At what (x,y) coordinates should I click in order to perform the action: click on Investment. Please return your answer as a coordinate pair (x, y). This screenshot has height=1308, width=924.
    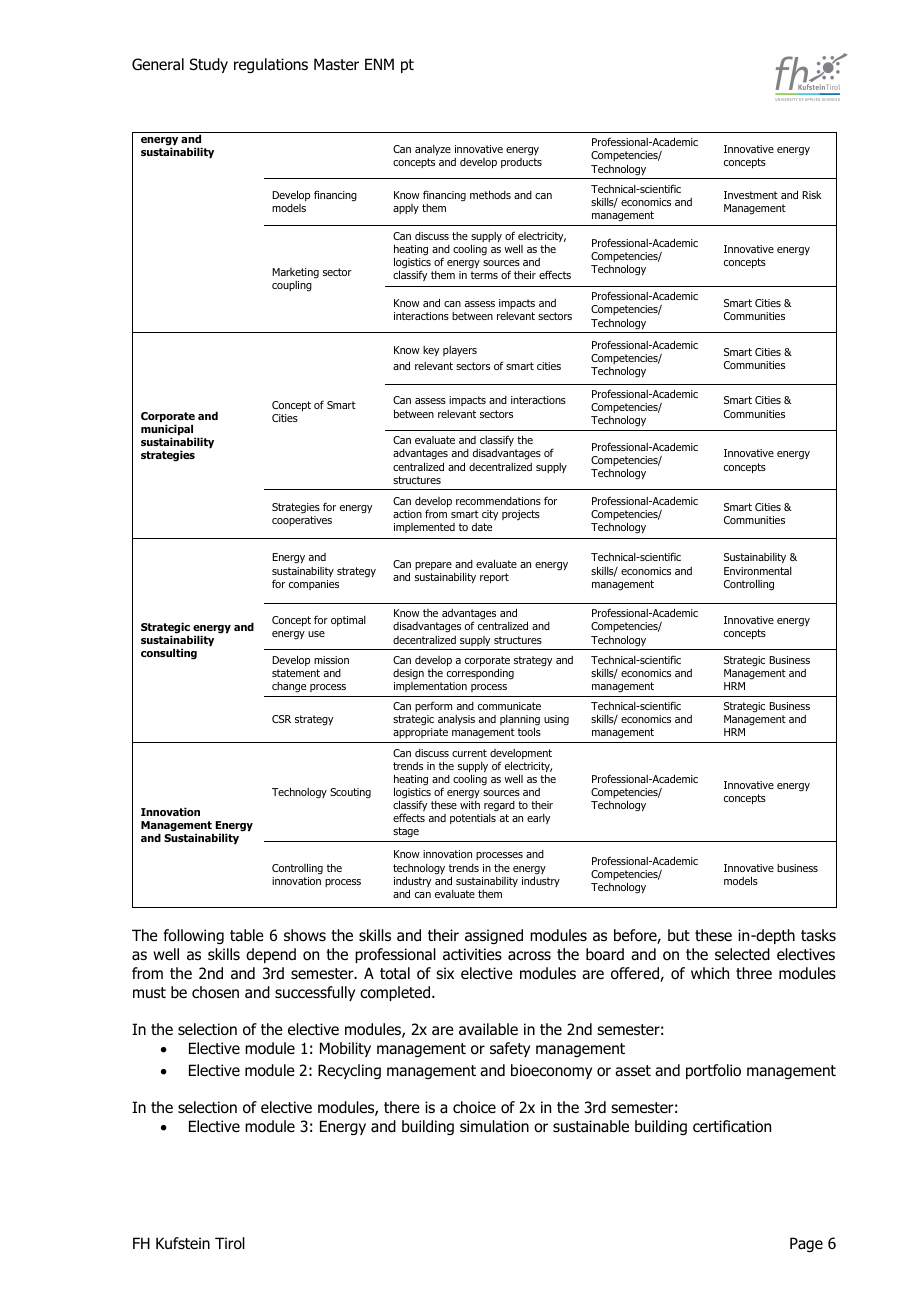
    Looking at the image, I should click on (751, 195).
